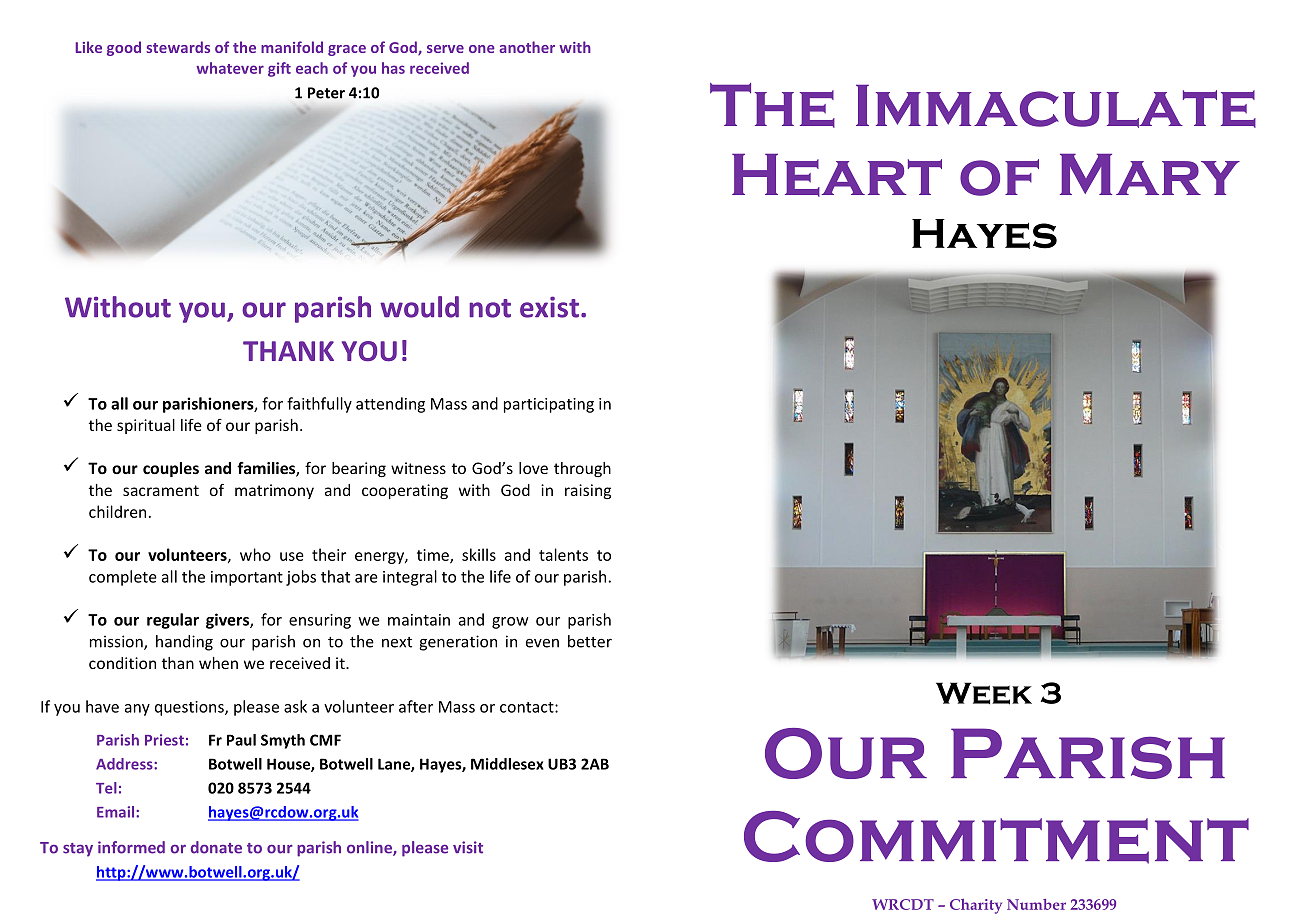 The height and width of the page is (924, 1308). Describe the element at coordinates (230, 68) in the page. I see `whatever` at that location.
